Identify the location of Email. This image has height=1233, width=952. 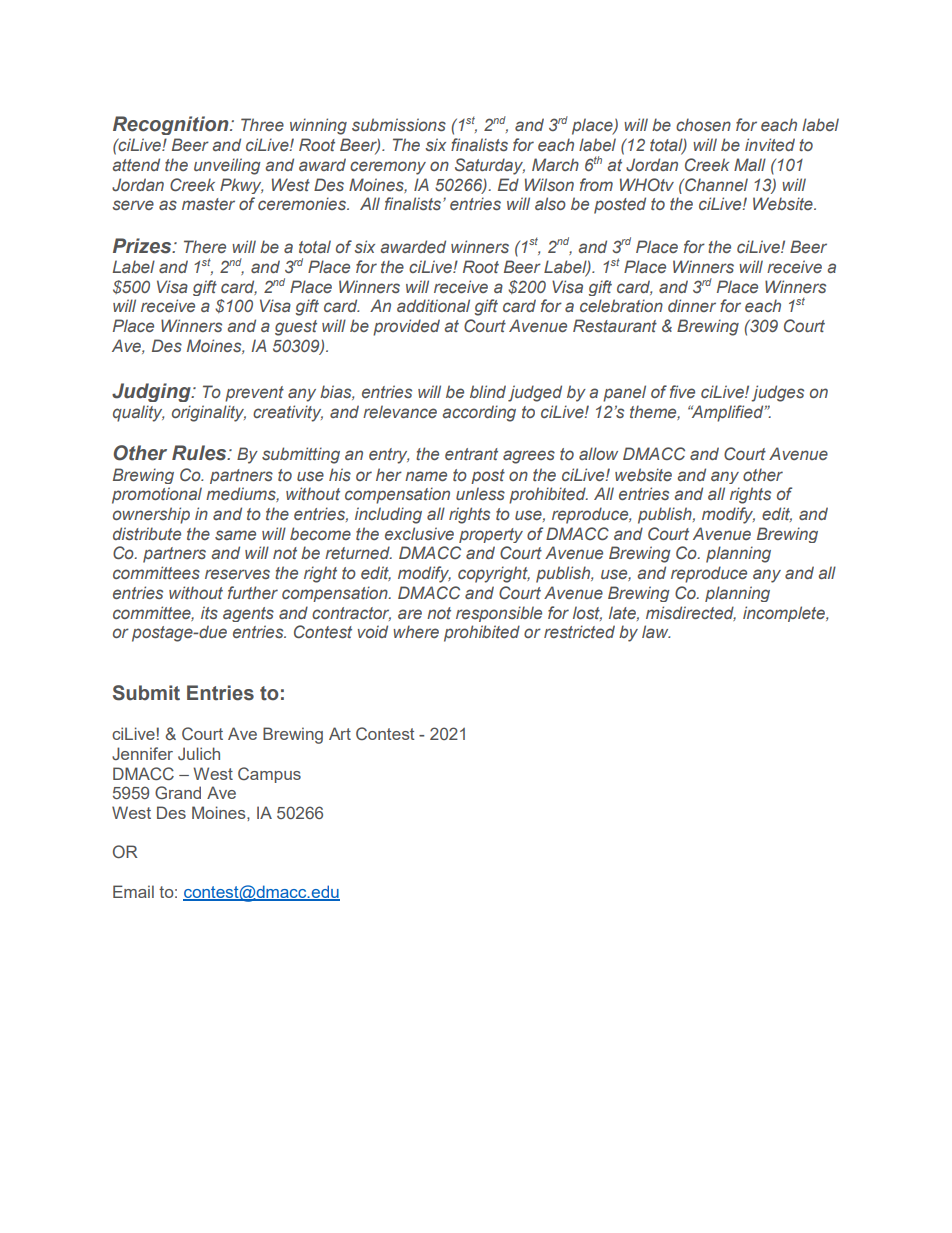
(133, 891).
